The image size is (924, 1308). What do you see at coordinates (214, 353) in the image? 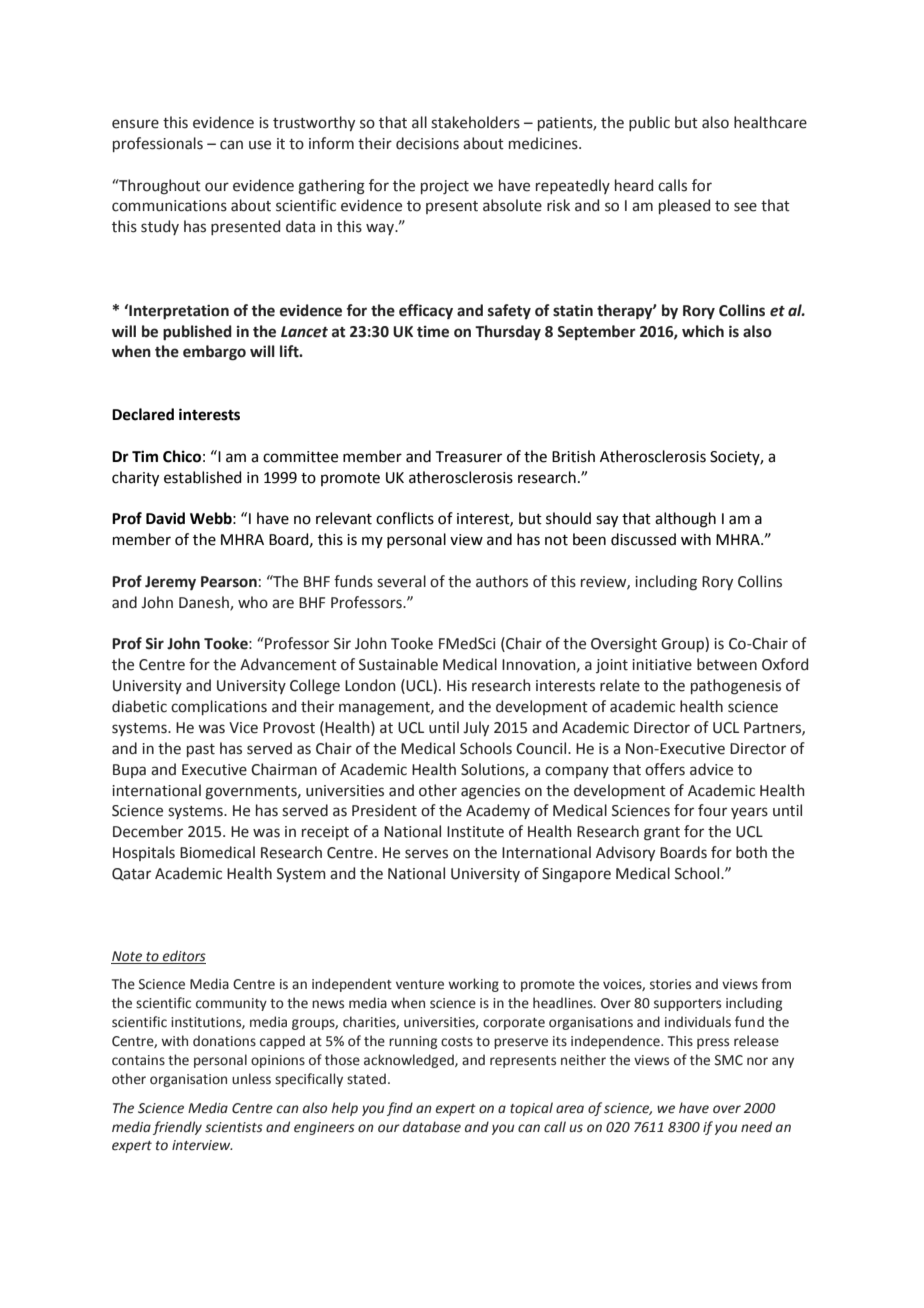
I see `embargo` at bounding box center [214, 353].
